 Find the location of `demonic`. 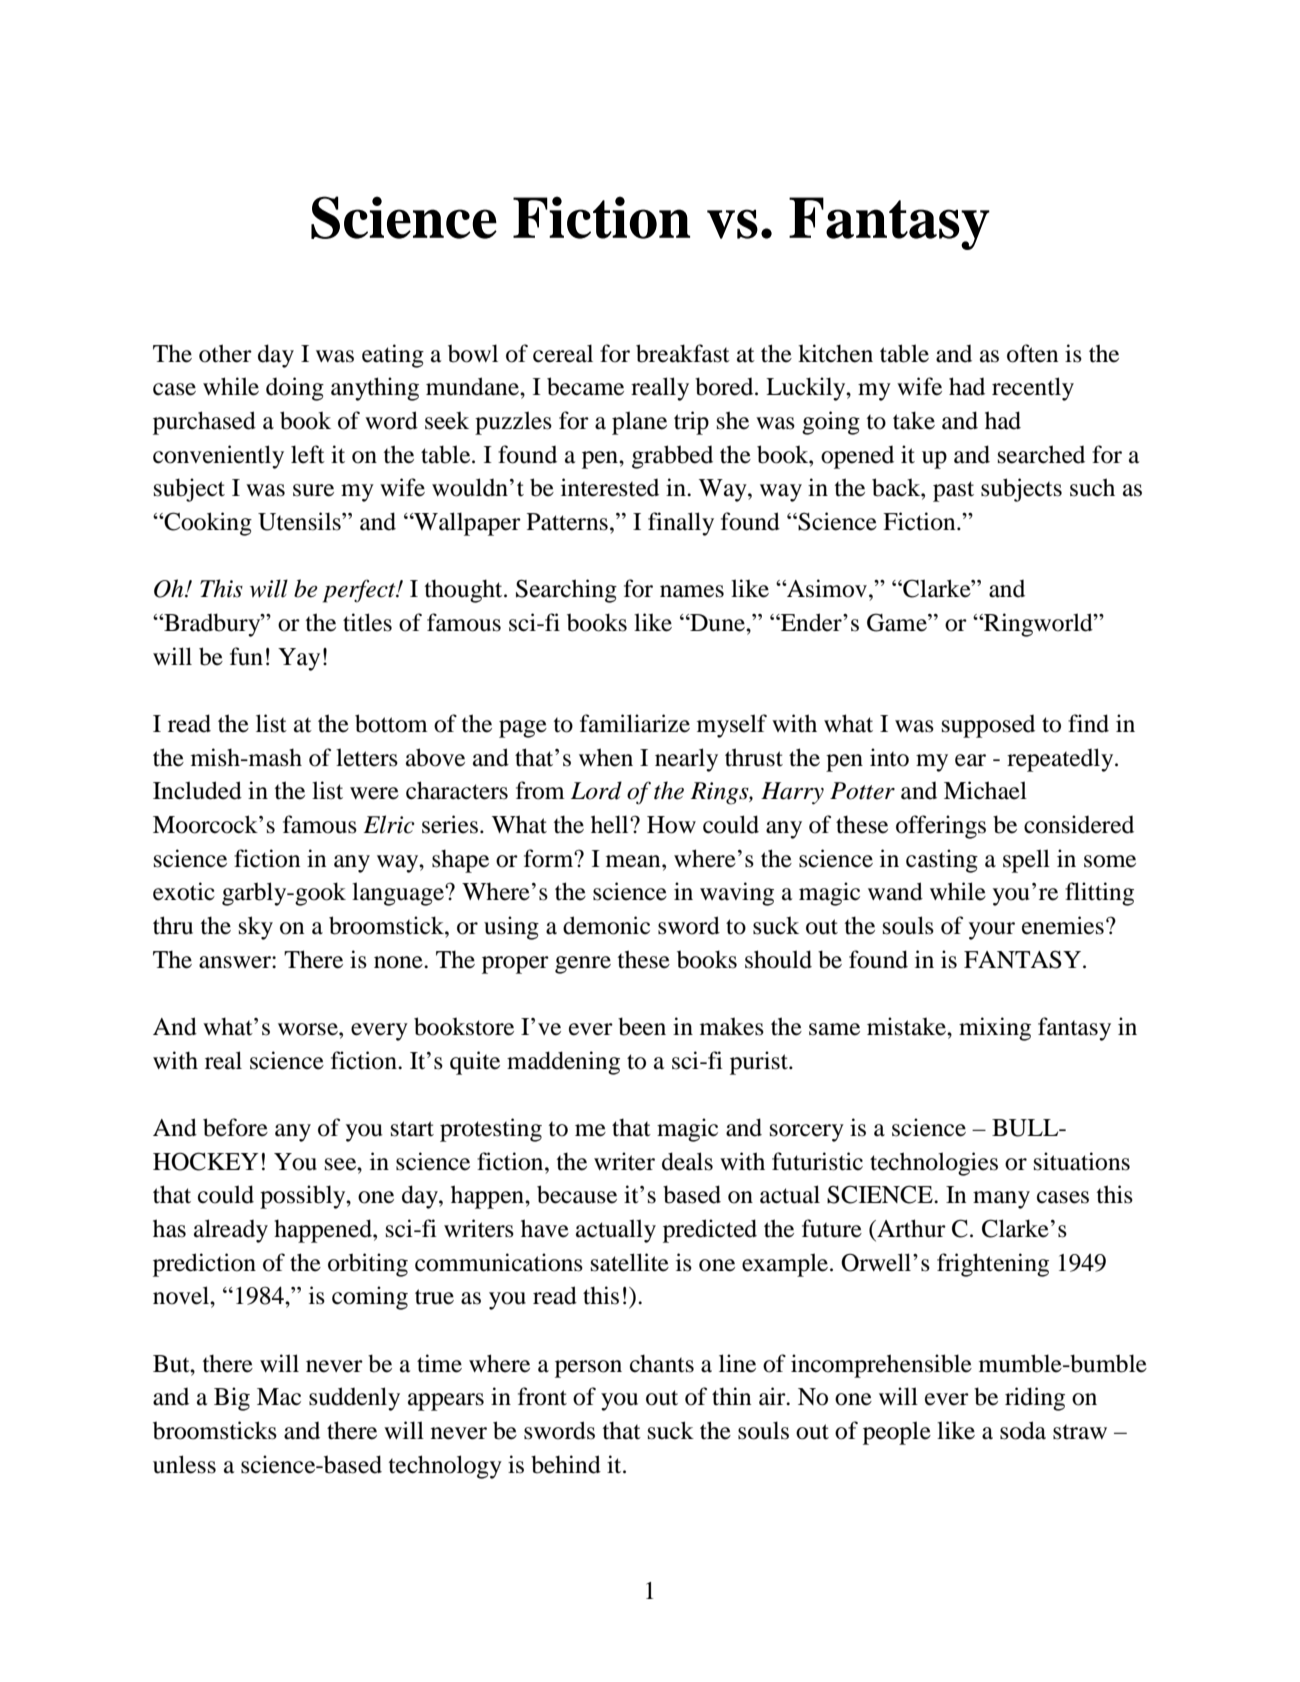

demonic is located at coordinates (606, 925).
